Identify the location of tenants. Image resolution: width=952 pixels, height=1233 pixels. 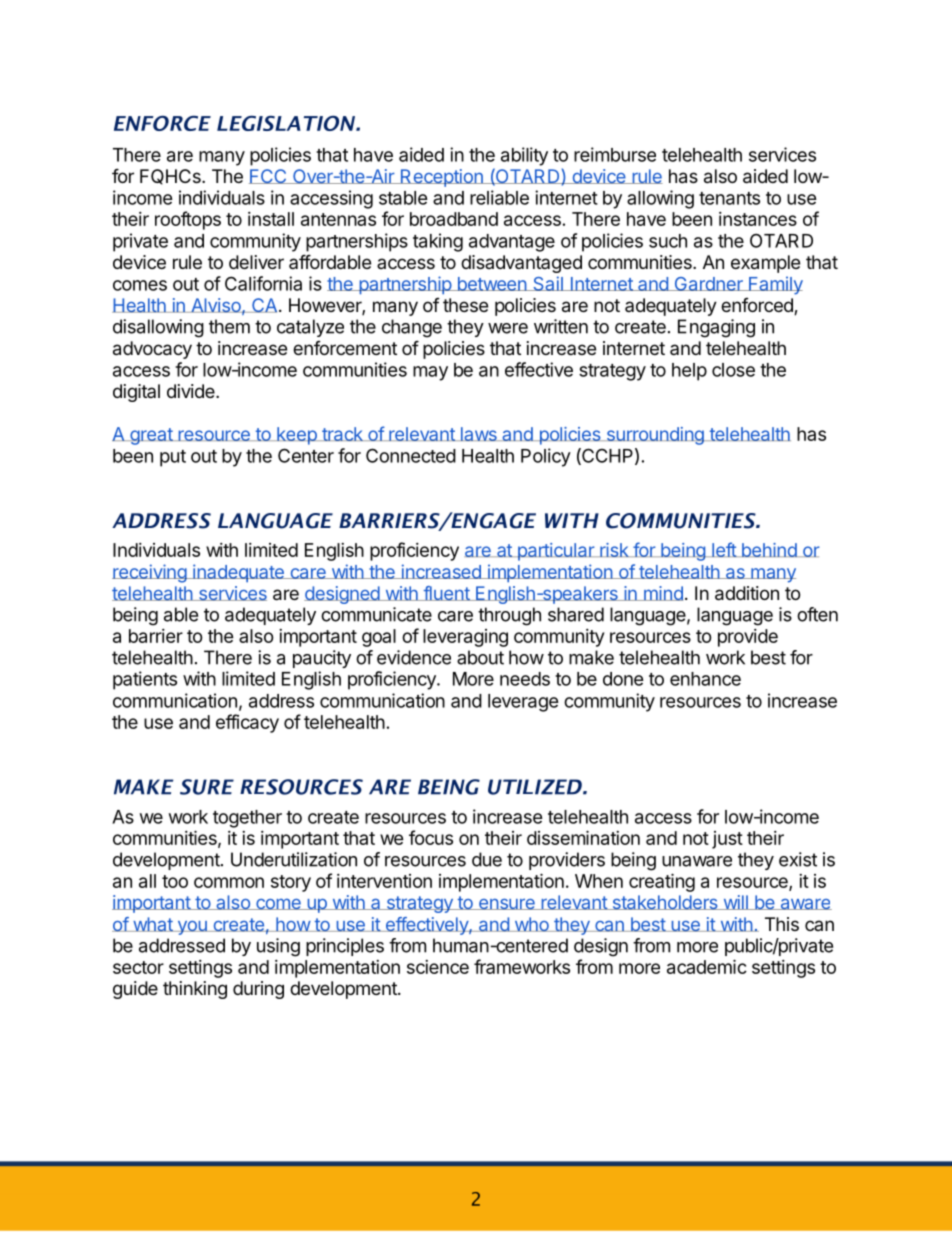
(729, 198).
